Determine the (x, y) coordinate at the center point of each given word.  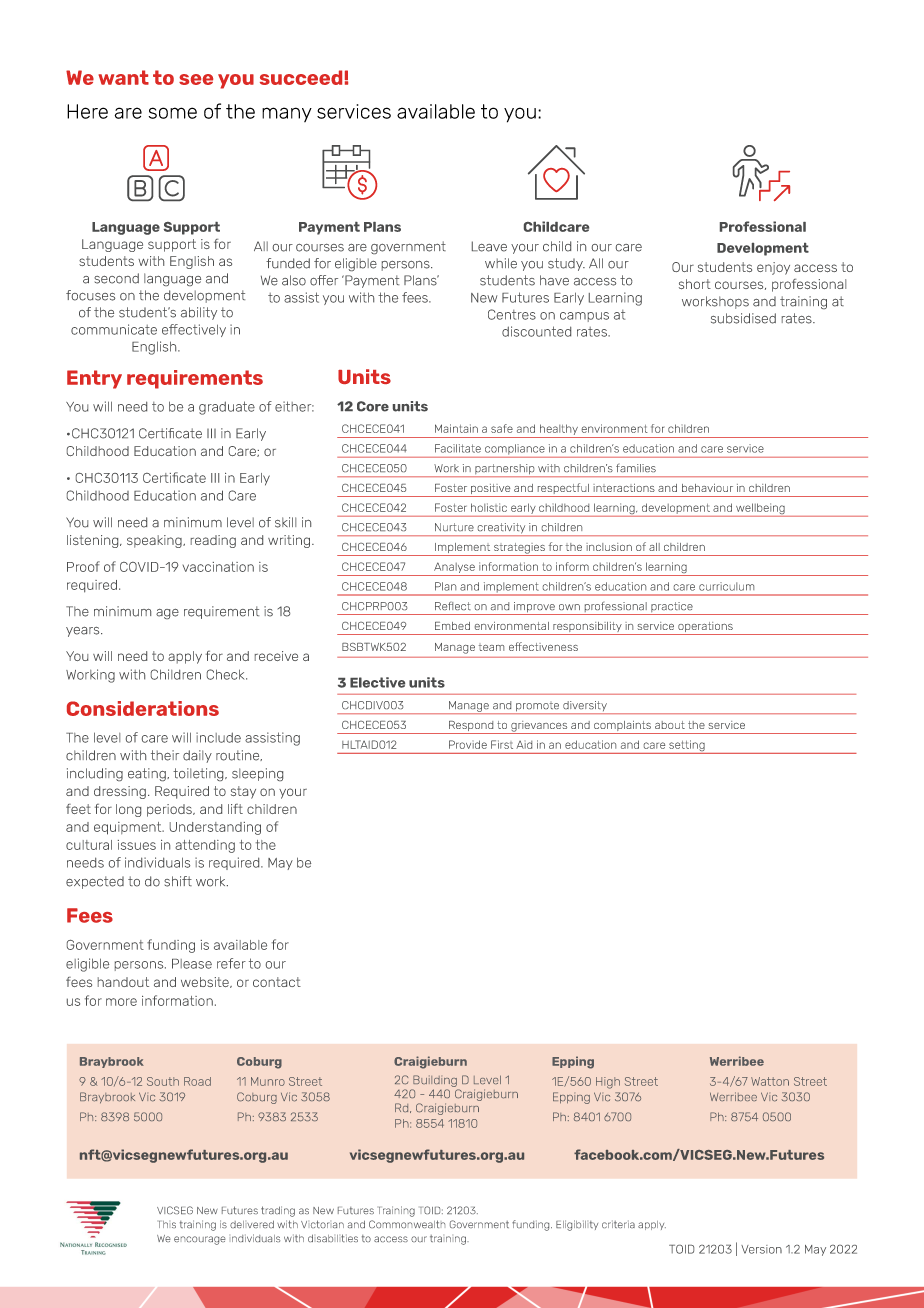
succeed (301, 77)
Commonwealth (407, 1224)
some (173, 113)
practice (672, 608)
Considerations (143, 708)
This (167, 1224)
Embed (452, 626)
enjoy (773, 268)
